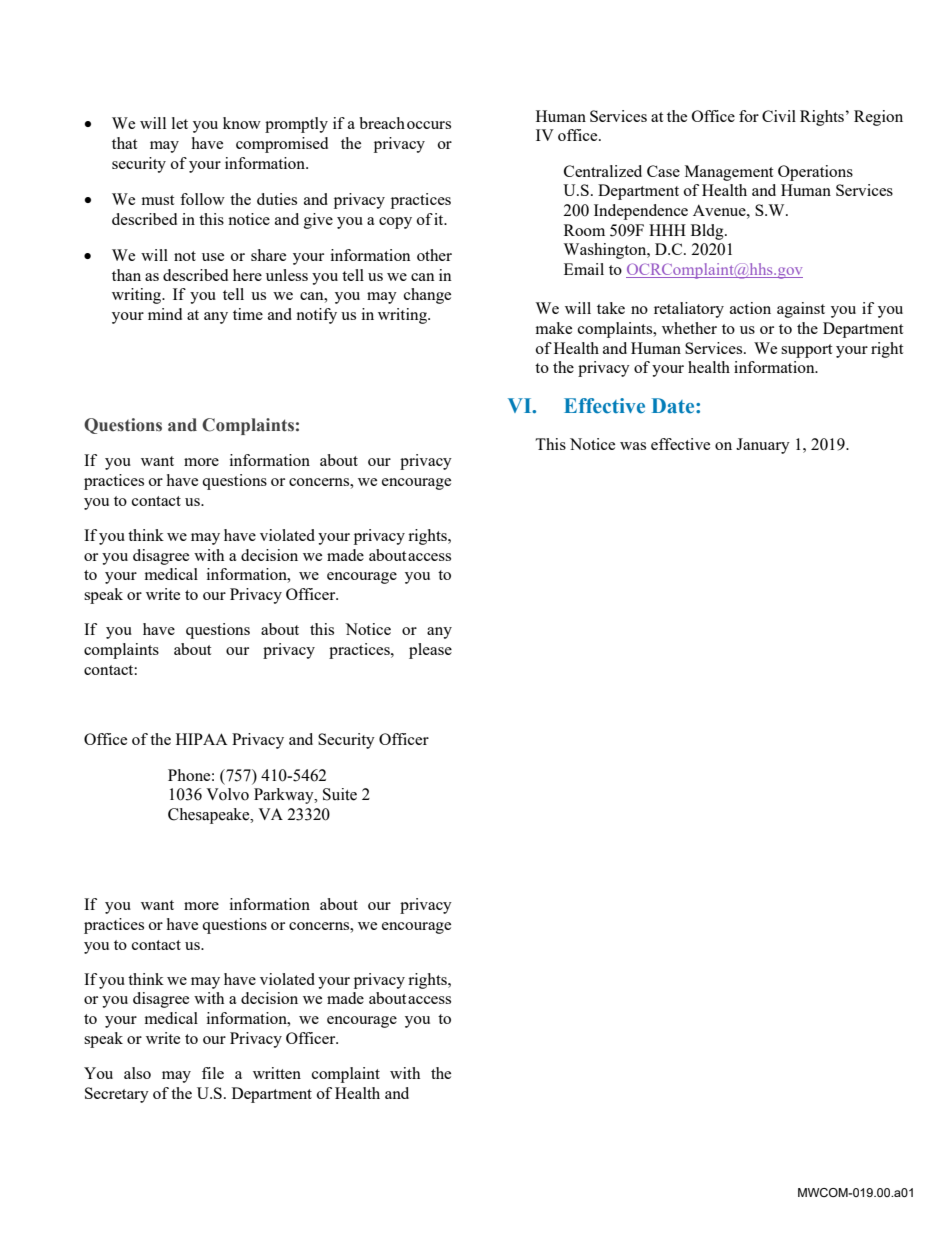 This screenshot has height=1233, width=952. Describe the element at coordinates (202, 739) in the screenshot. I see `HIPAA` at that location.
